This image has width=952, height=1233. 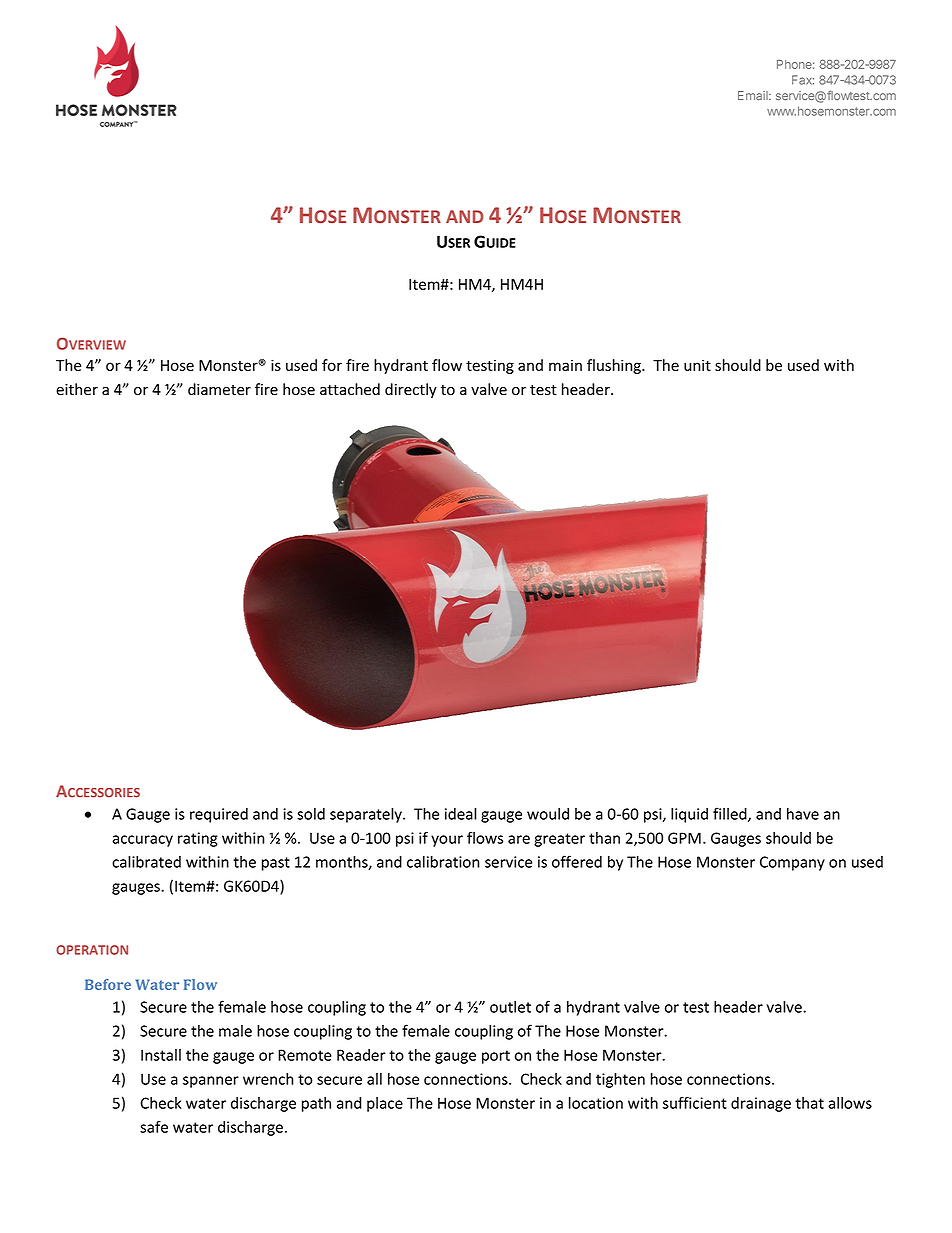 I want to click on diameter, so click(x=219, y=389).
